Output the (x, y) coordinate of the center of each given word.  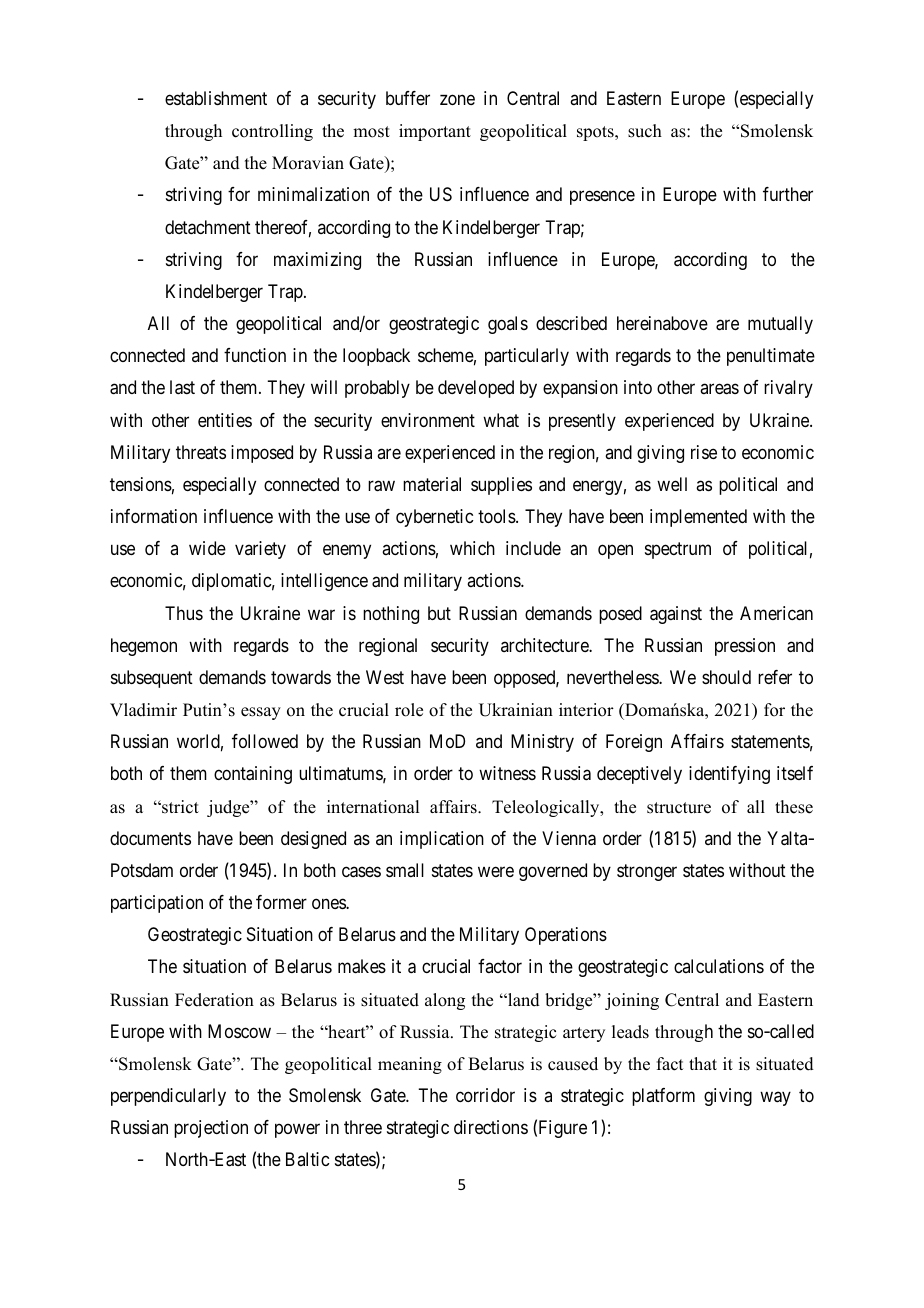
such (645, 131)
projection (211, 1129)
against (676, 615)
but (439, 613)
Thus (184, 613)
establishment (216, 98)
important (435, 132)
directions (491, 1127)
